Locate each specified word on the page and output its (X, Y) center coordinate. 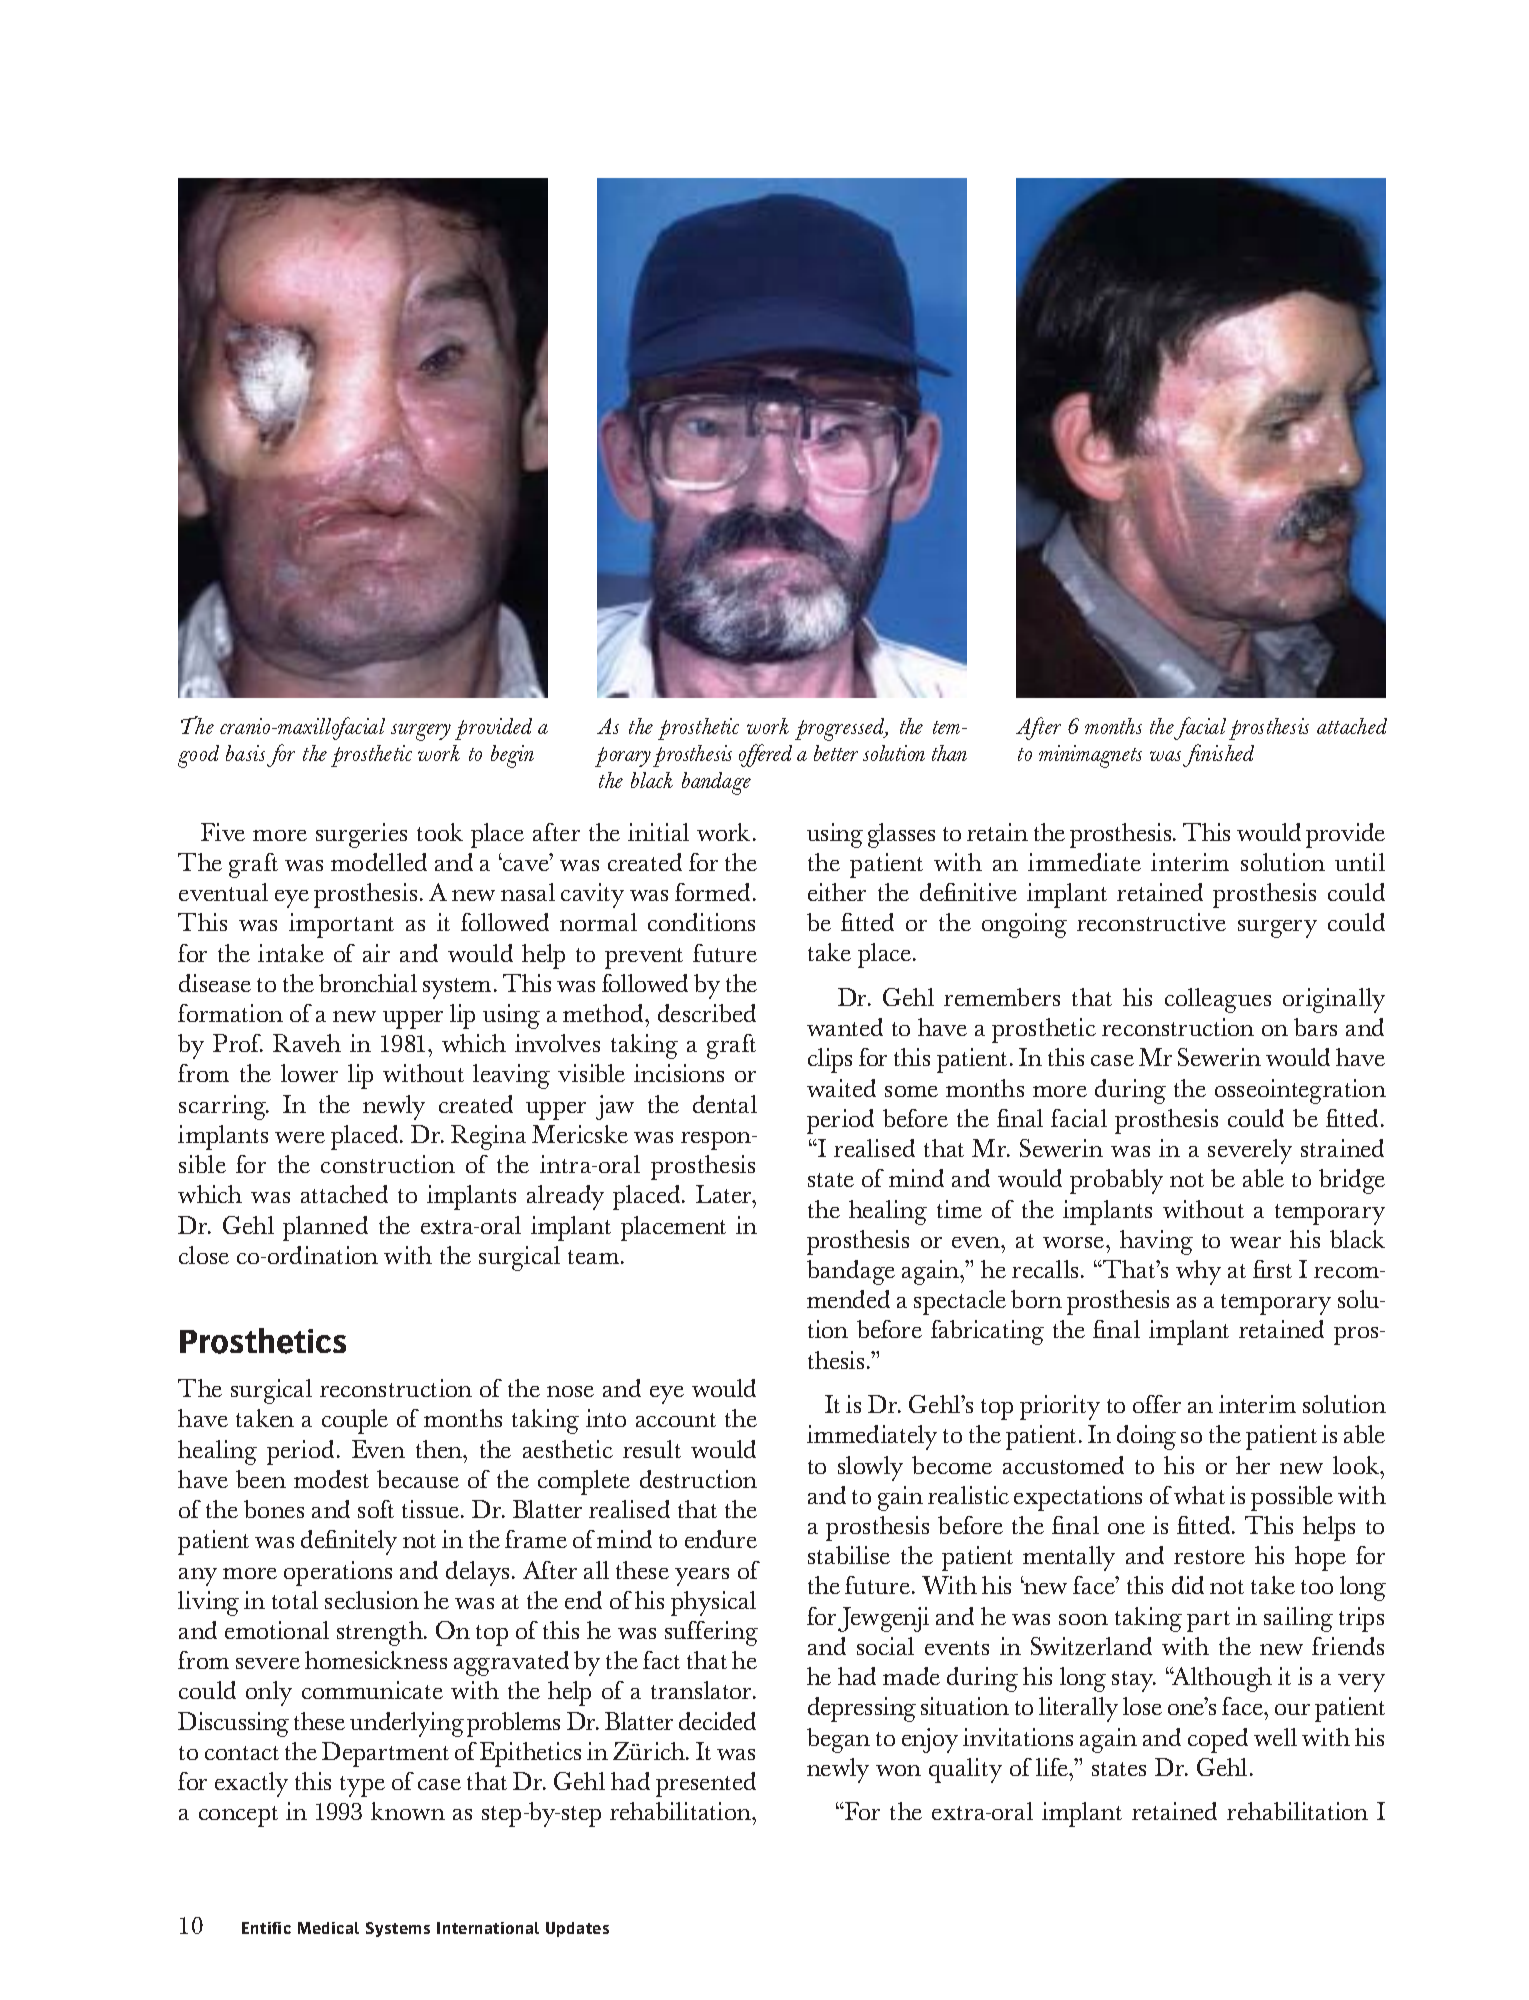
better (836, 753)
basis (245, 753)
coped (1218, 1740)
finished (1218, 755)
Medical (328, 1928)
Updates (577, 1929)
